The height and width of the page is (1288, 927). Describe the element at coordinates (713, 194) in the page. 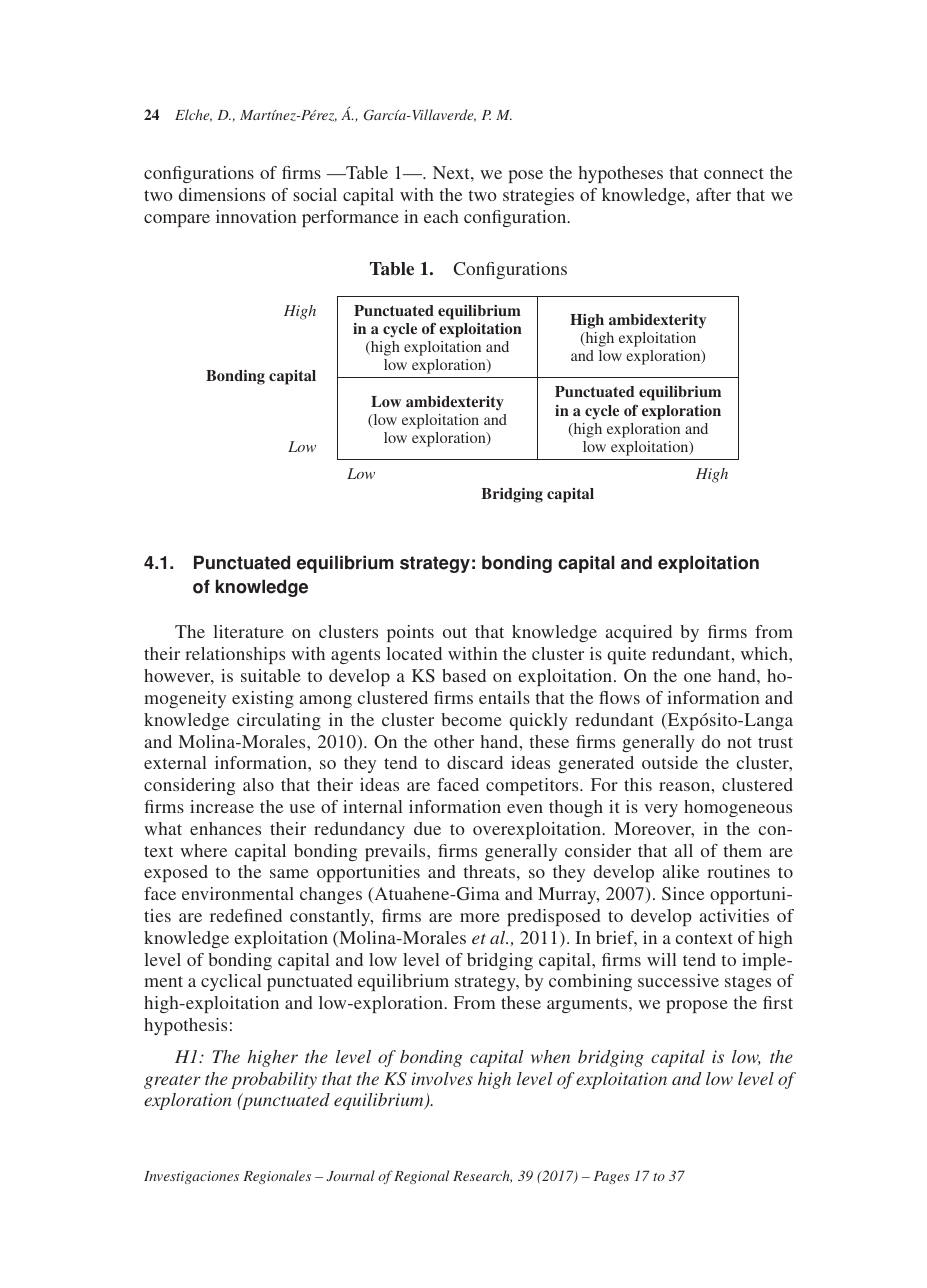

I see `after` at that location.
